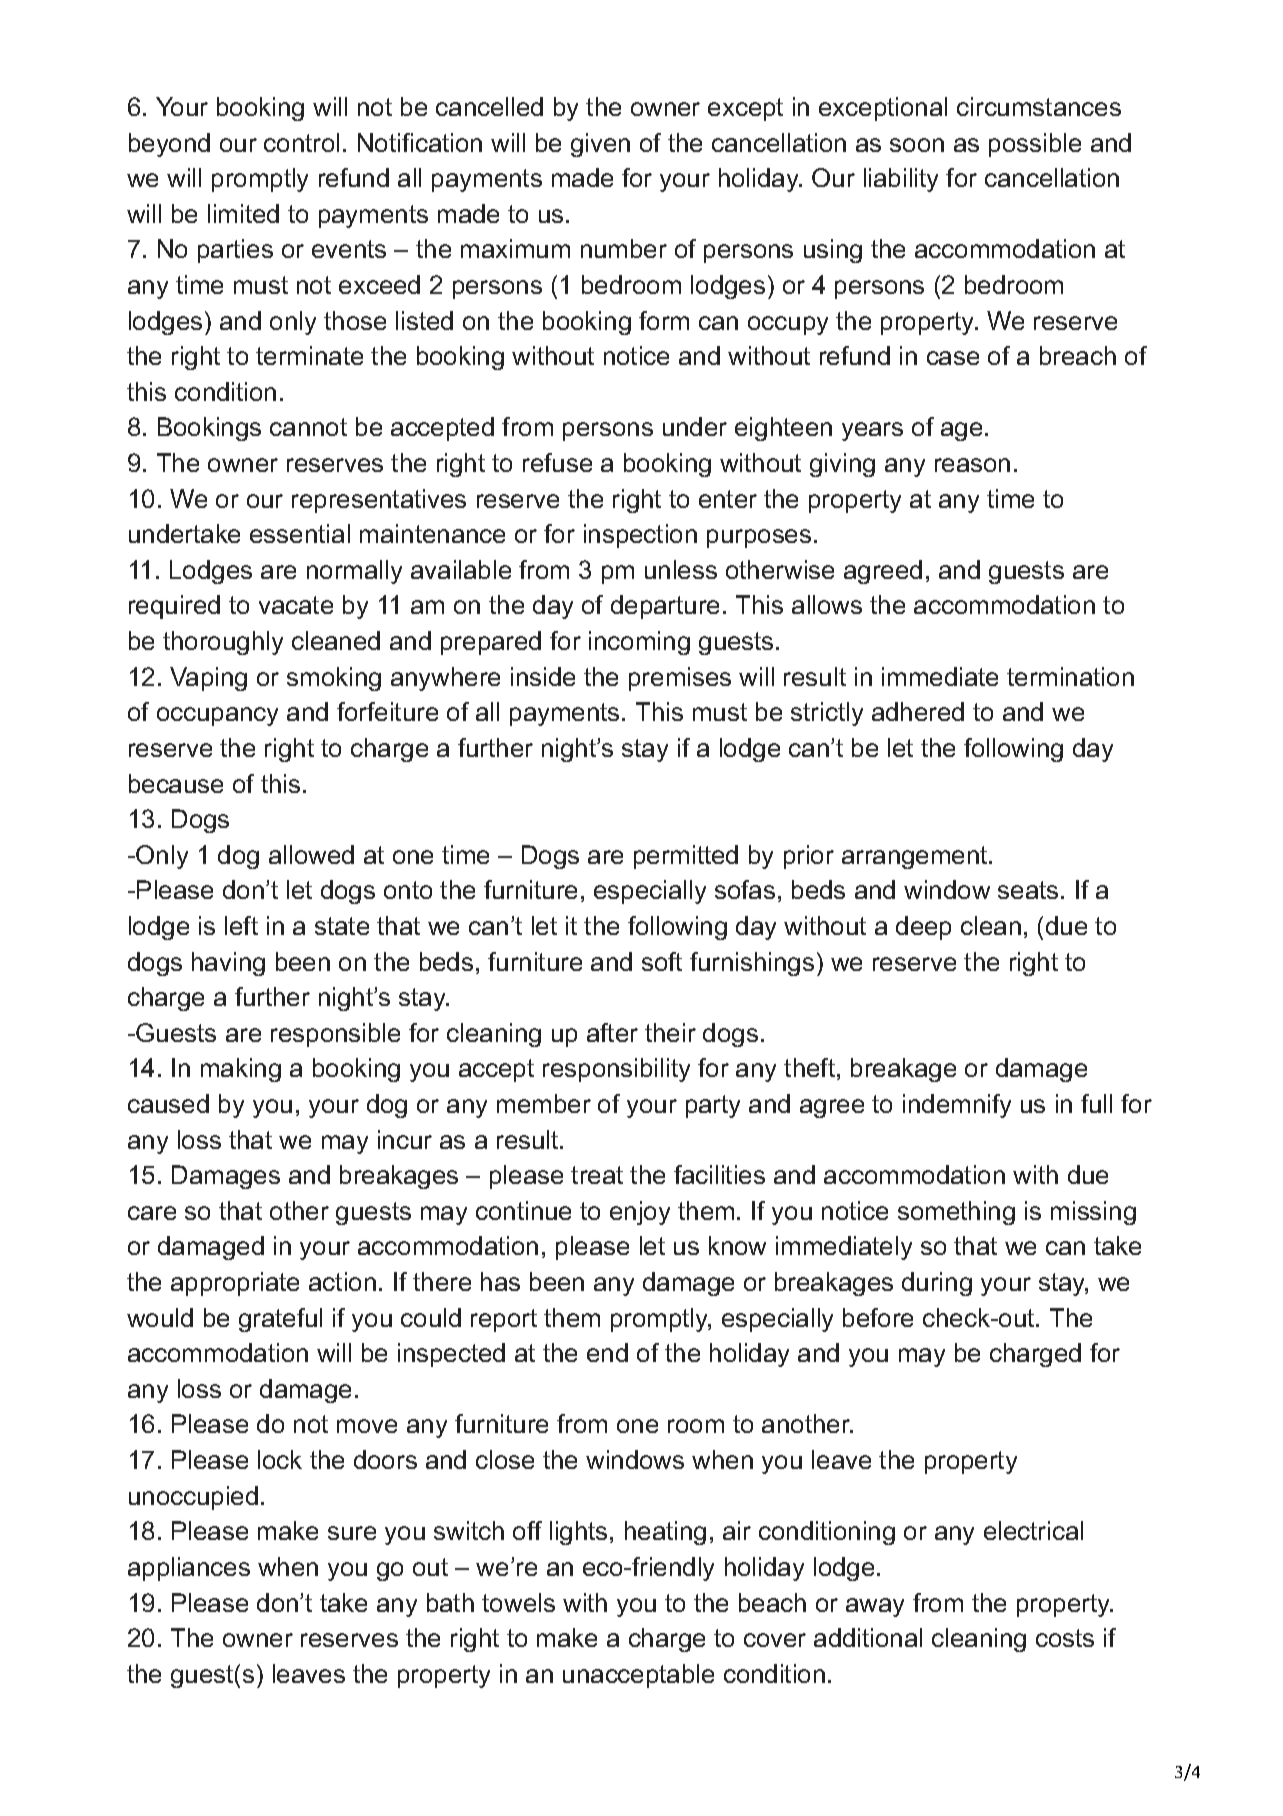 The height and width of the page is (1816, 1283). Describe the element at coordinates (311, 854) in the page. I see `allowed` at that location.
